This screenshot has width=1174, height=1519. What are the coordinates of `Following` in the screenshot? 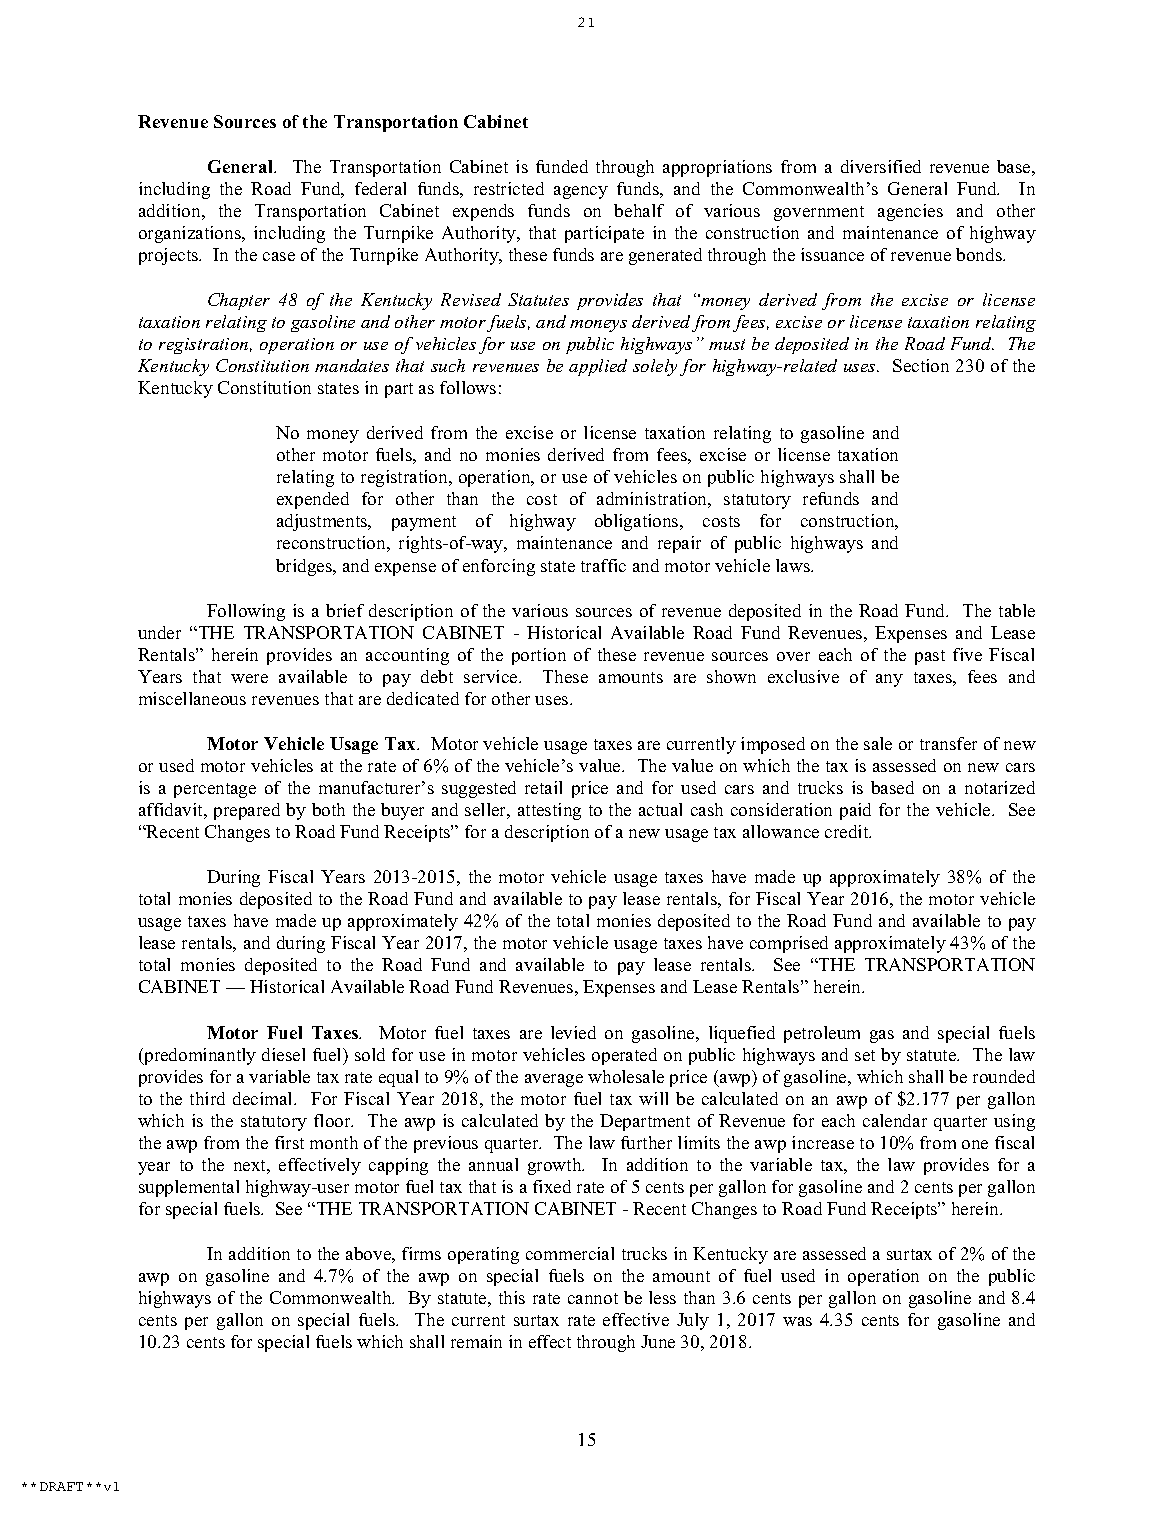 It's located at (246, 612).
